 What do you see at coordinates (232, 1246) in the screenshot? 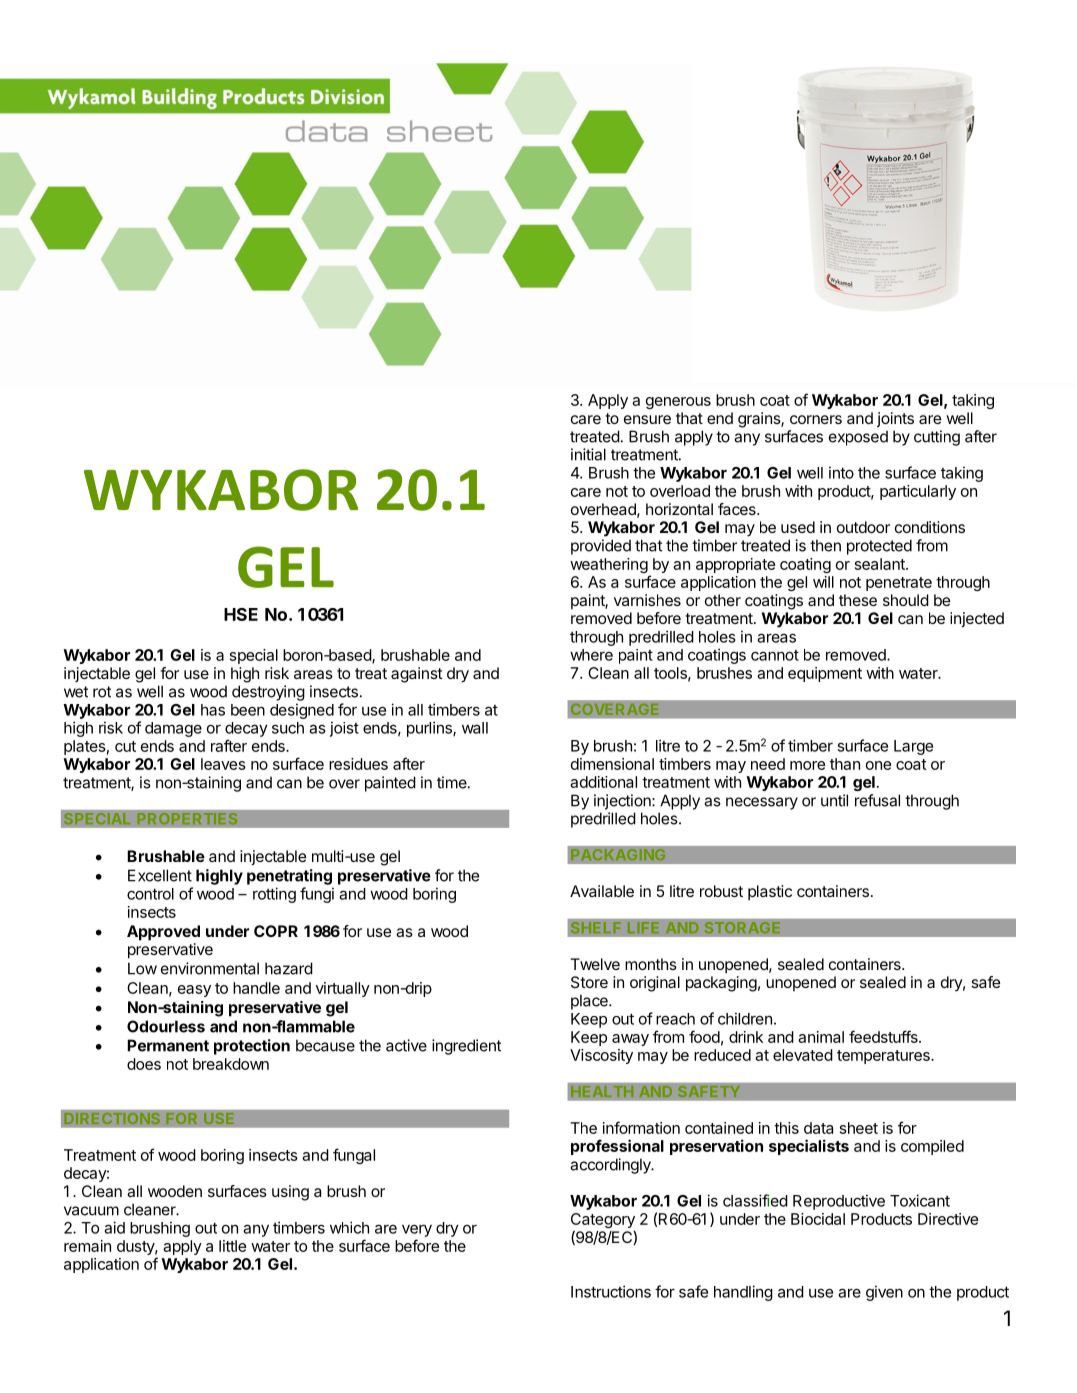
I see `little` at bounding box center [232, 1246].
